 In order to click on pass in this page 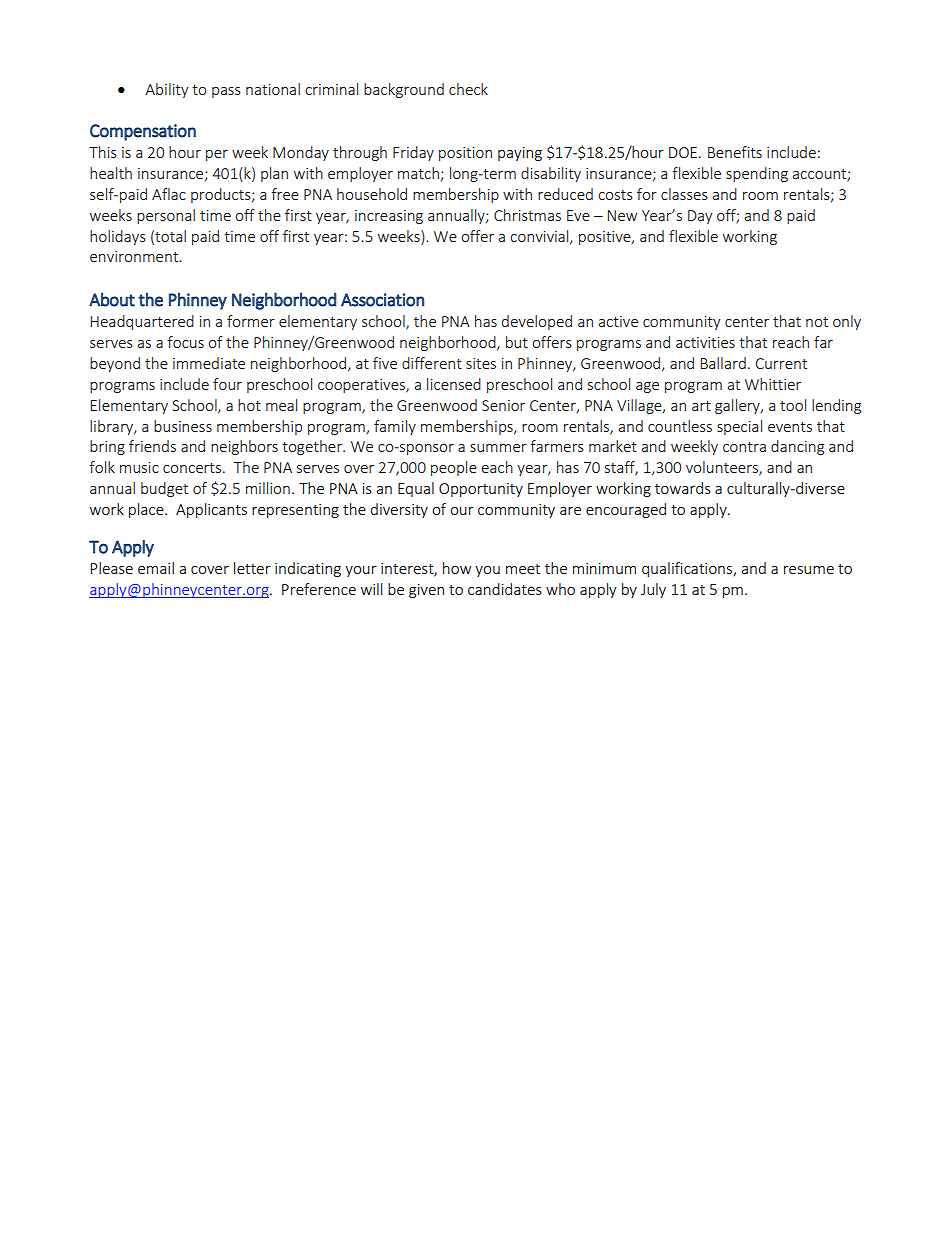, I will do `click(226, 92)`.
